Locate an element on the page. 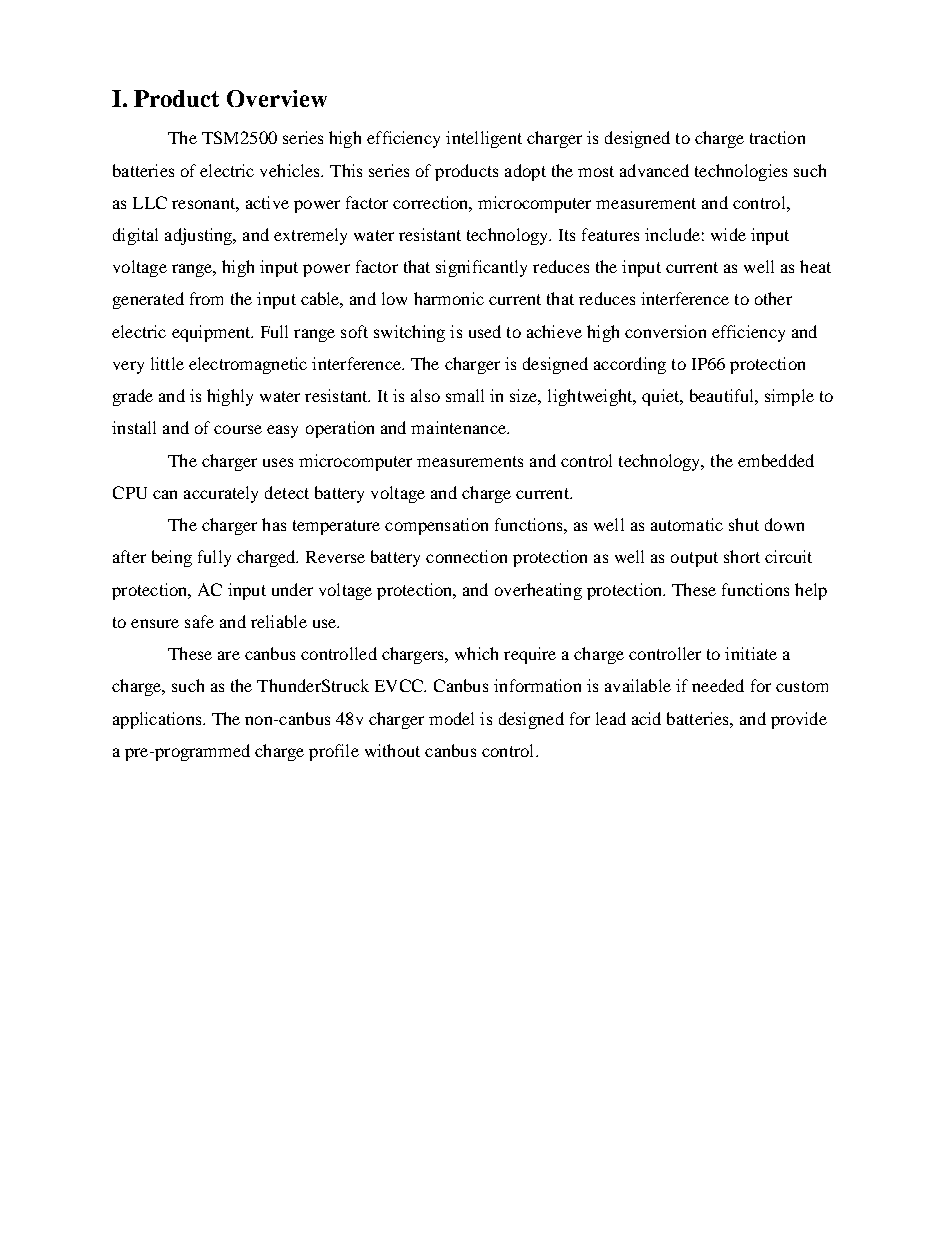 The image size is (952, 1233). compensation is located at coordinates (436, 526).
